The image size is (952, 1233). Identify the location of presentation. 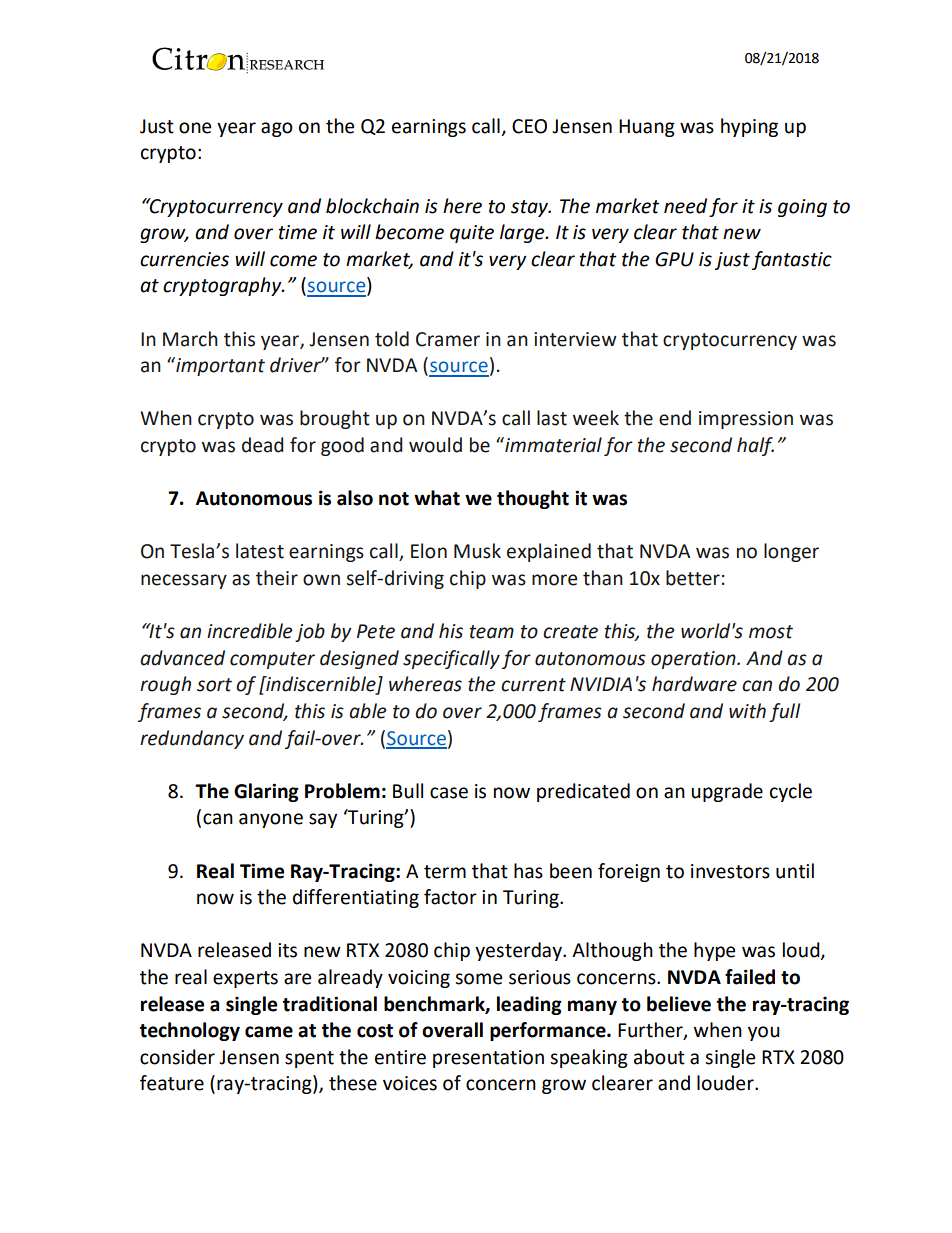
(488, 1059).
